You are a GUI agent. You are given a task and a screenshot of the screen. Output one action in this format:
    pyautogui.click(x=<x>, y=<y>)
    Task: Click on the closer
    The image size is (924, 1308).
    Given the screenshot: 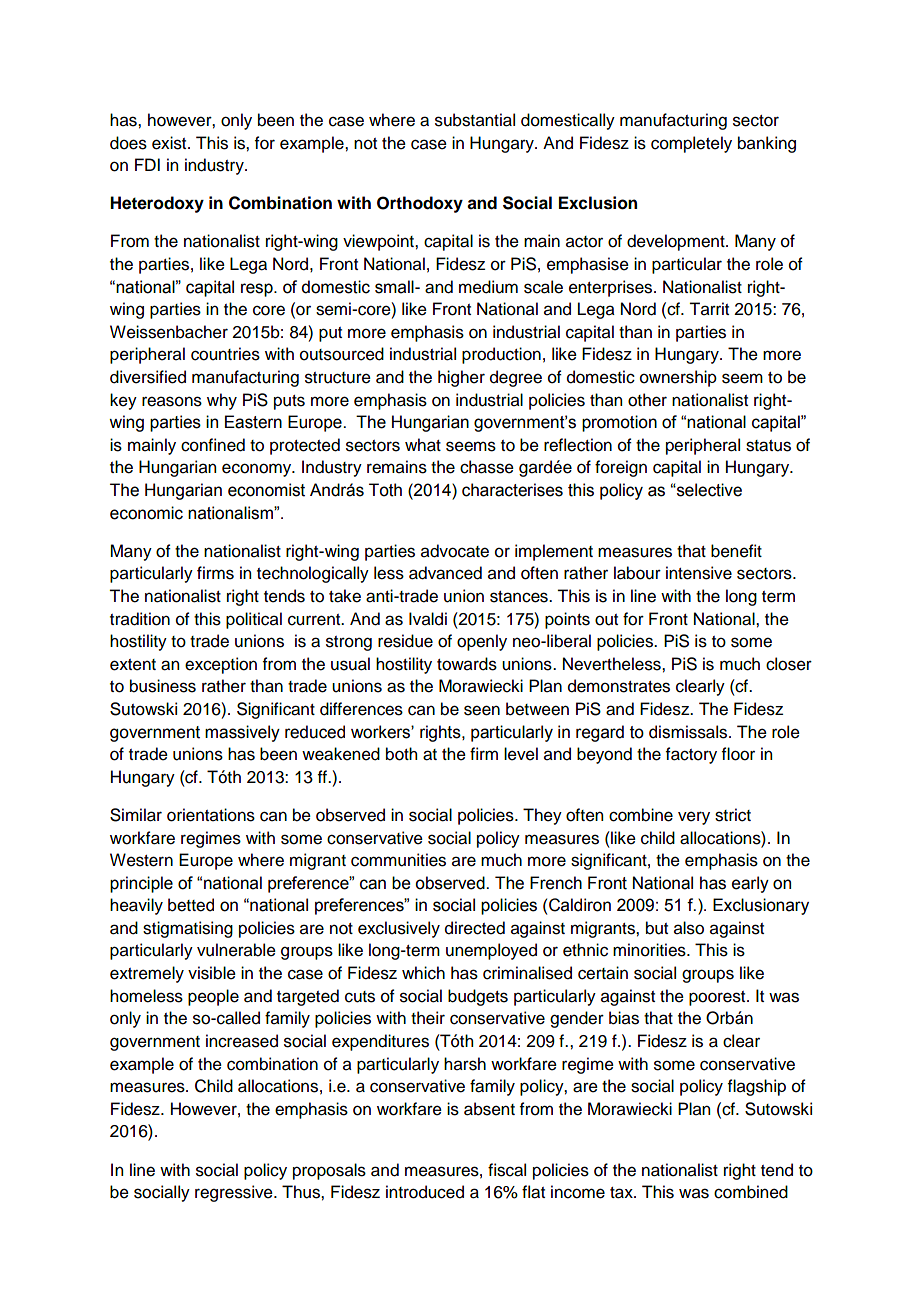 What is the action you would take?
    pyautogui.click(x=789, y=664)
